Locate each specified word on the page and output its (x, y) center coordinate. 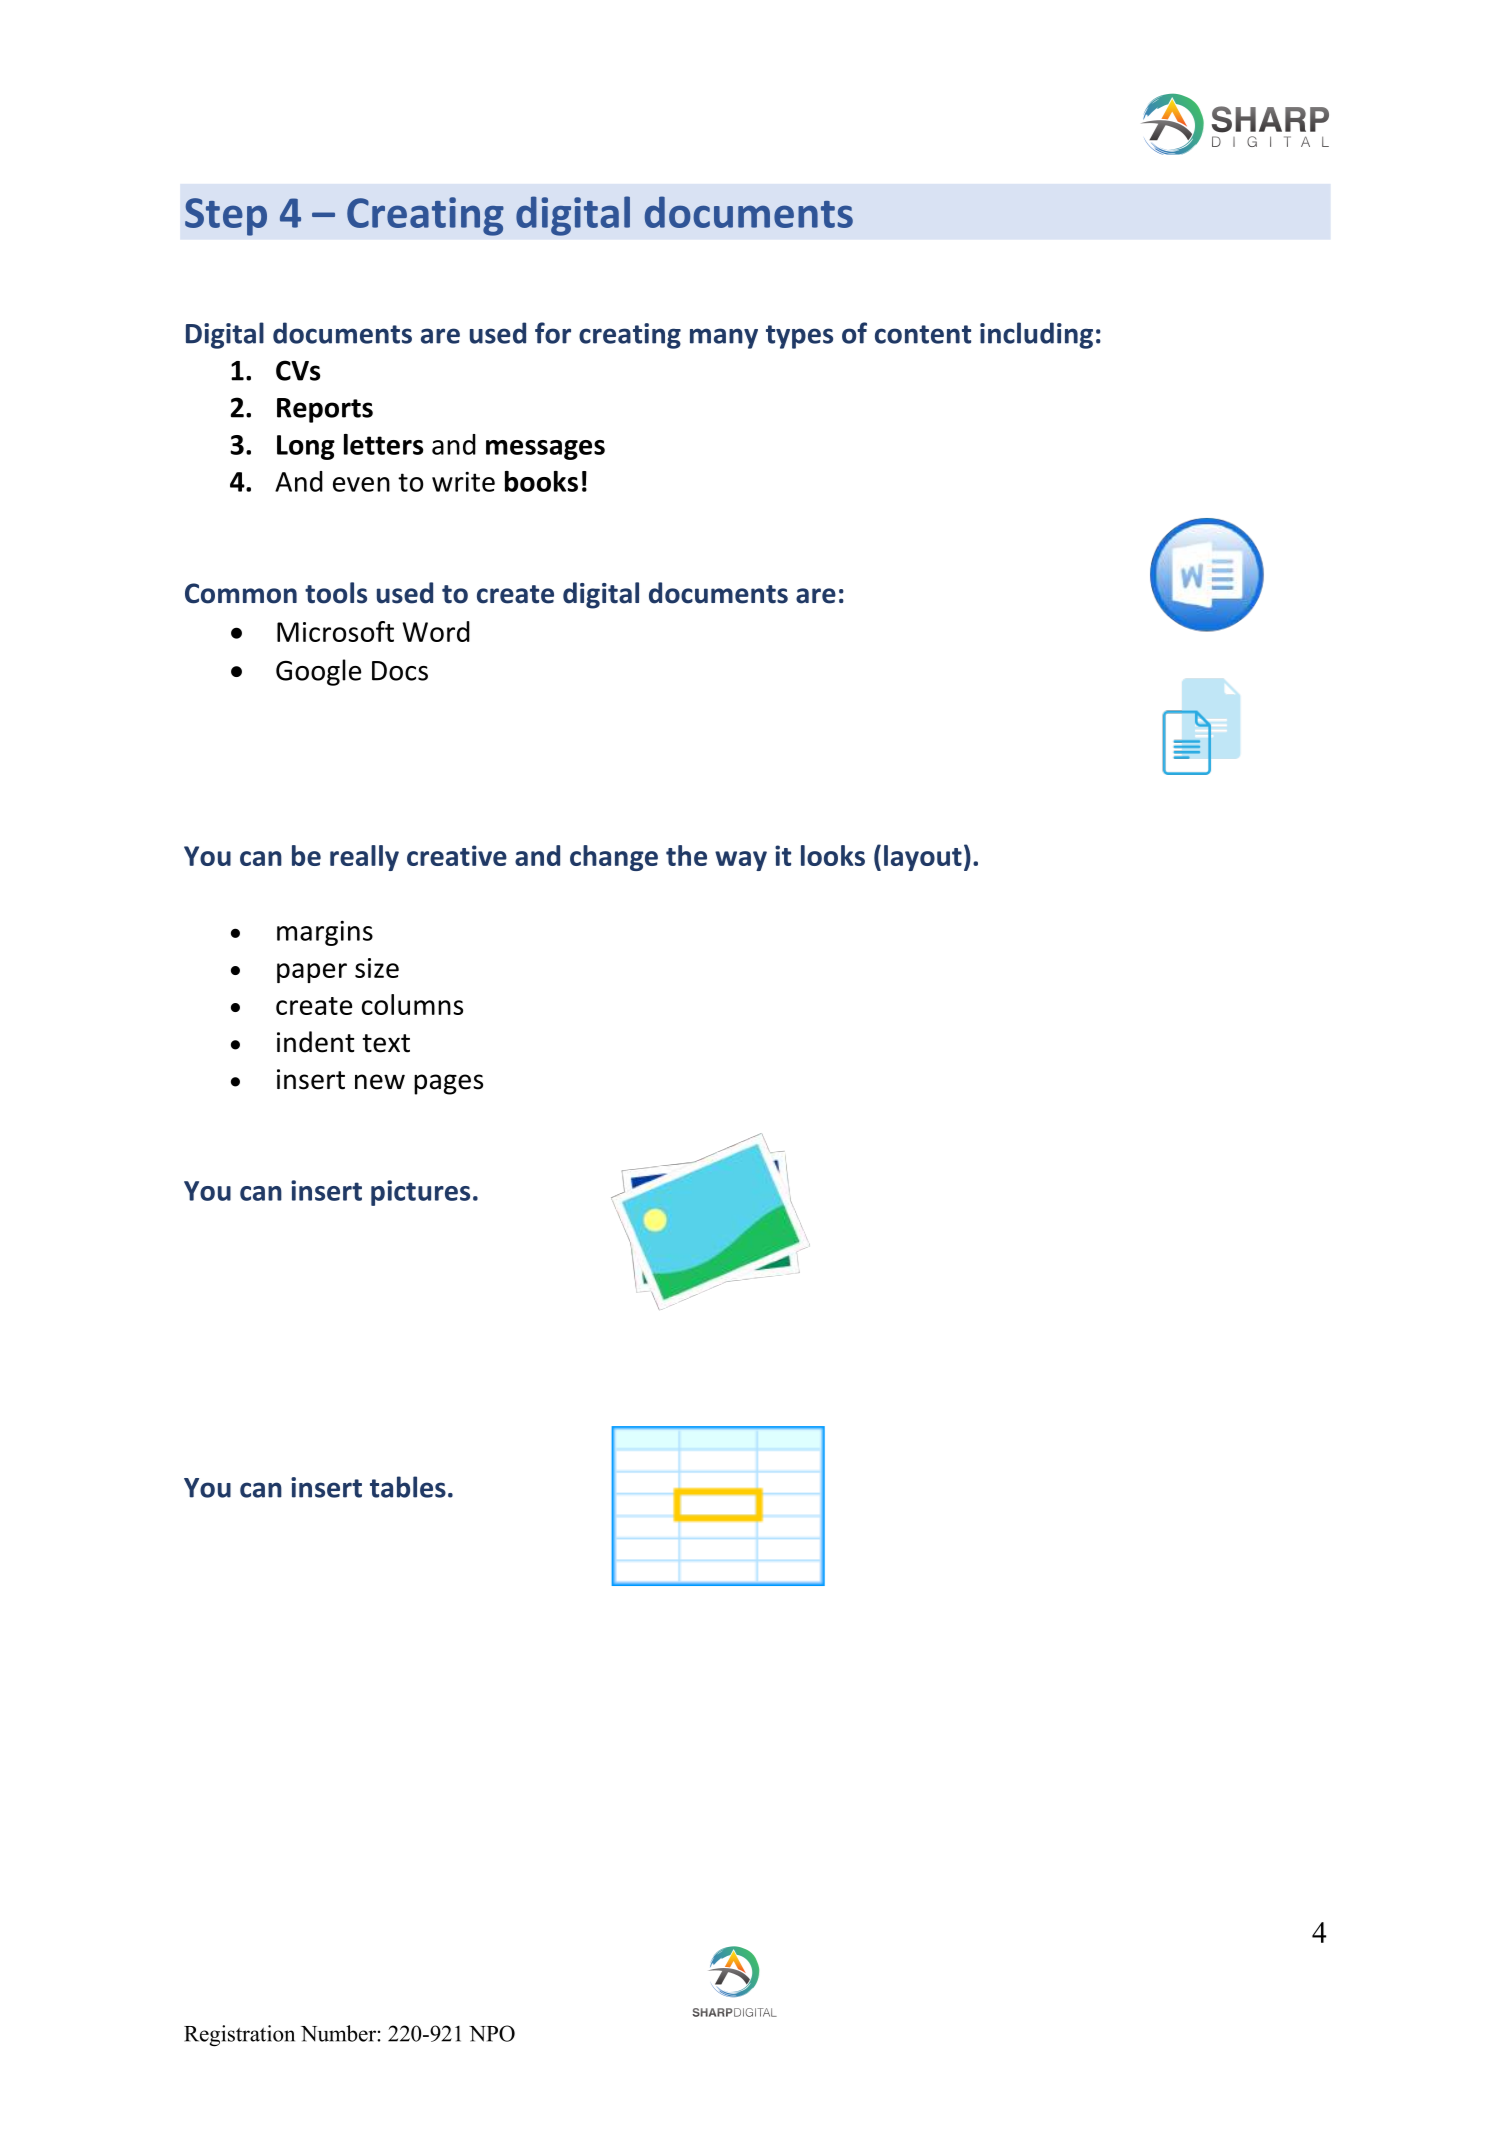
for (553, 333)
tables (408, 1487)
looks (833, 855)
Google (318, 672)
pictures (420, 1193)
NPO (492, 2033)
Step (226, 217)
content (923, 334)
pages (448, 1084)
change (614, 858)
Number (339, 2033)
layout (923, 858)
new (380, 1082)
